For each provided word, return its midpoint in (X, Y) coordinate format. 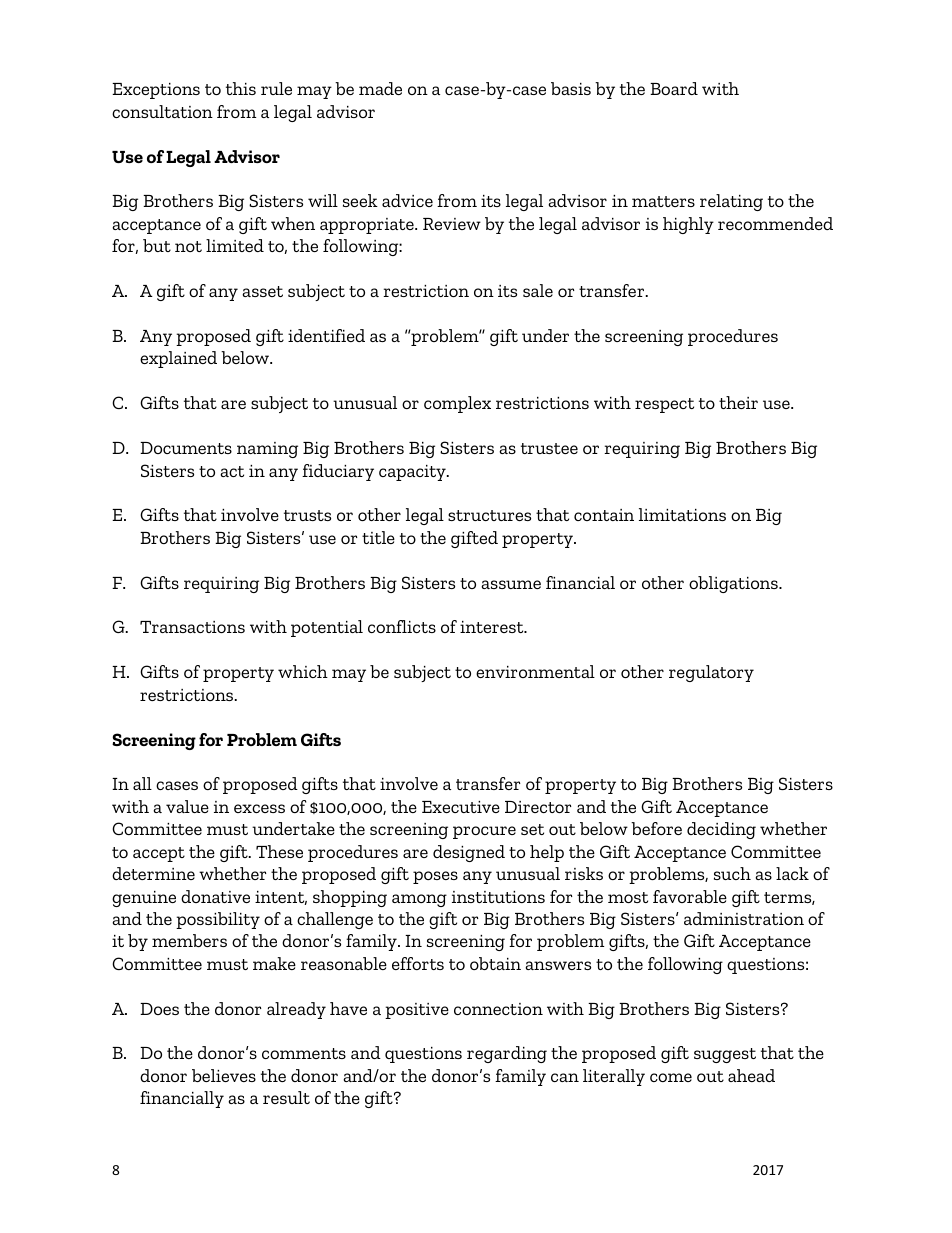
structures (489, 515)
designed (469, 853)
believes (224, 1075)
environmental (535, 671)
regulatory (711, 673)
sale (538, 290)
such (732, 873)
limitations (682, 514)
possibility (218, 920)
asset (262, 291)
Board (674, 88)
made (380, 88)
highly (688, 225)
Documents (186, 448)
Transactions (192, 627)
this (241, 88)
